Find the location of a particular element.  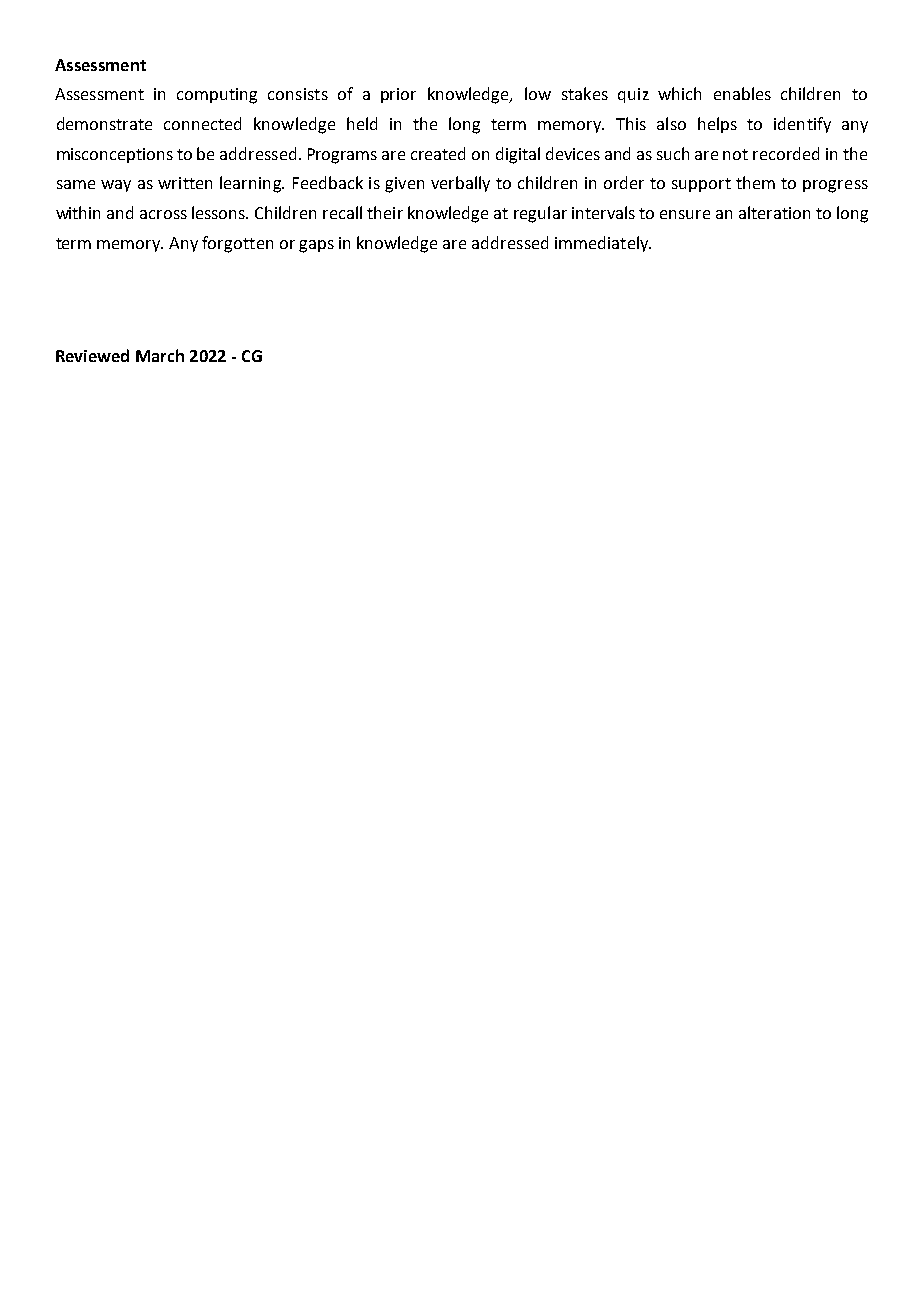

computing is located at coordinates (217, 96).
